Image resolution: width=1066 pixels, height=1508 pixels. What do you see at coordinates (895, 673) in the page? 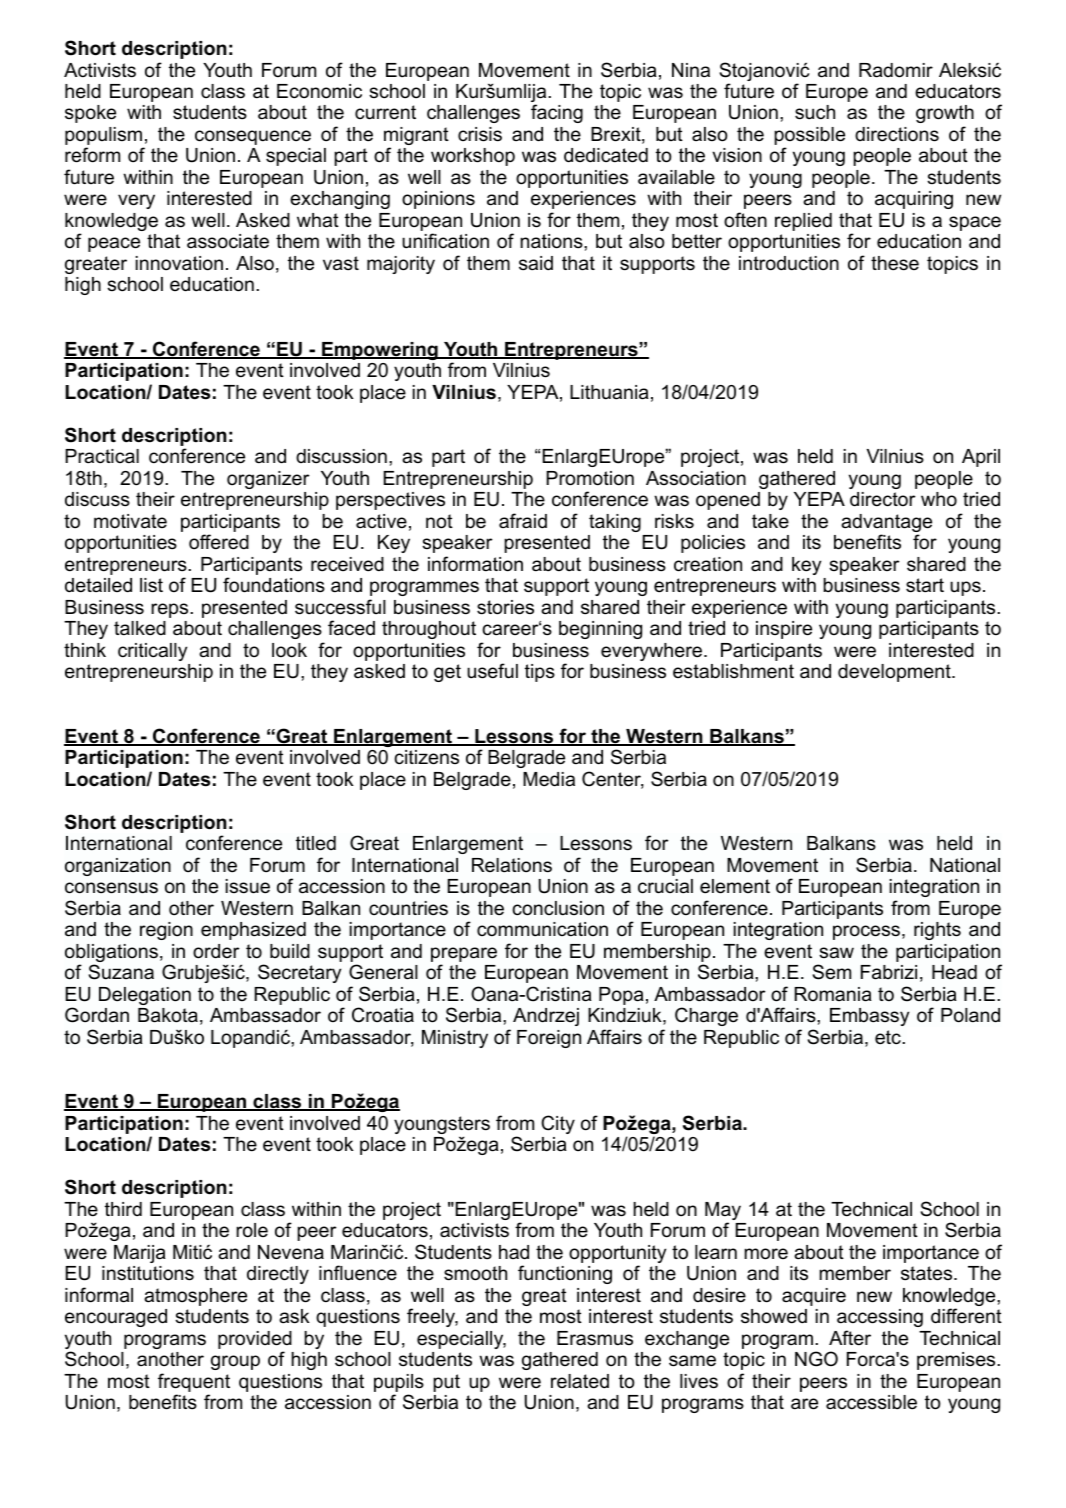
I see `development` at bounding box center [895, 673].
